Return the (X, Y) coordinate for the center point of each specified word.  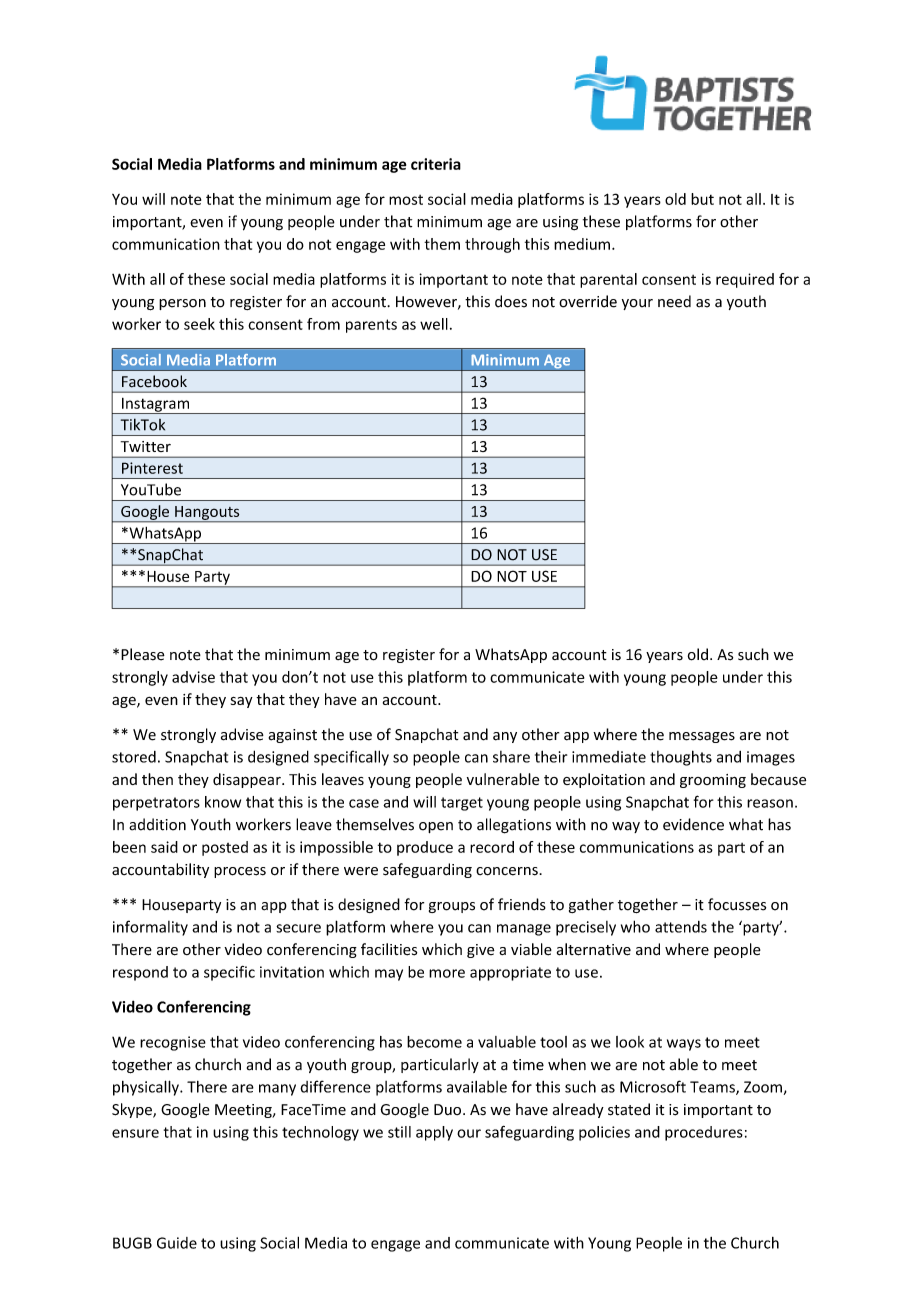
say (242, 702)
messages (702, 737)
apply (434, 1133)
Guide (177, 1243)
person (182, 304)
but (702, 199)
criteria (436, 164)
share (511, 757)
